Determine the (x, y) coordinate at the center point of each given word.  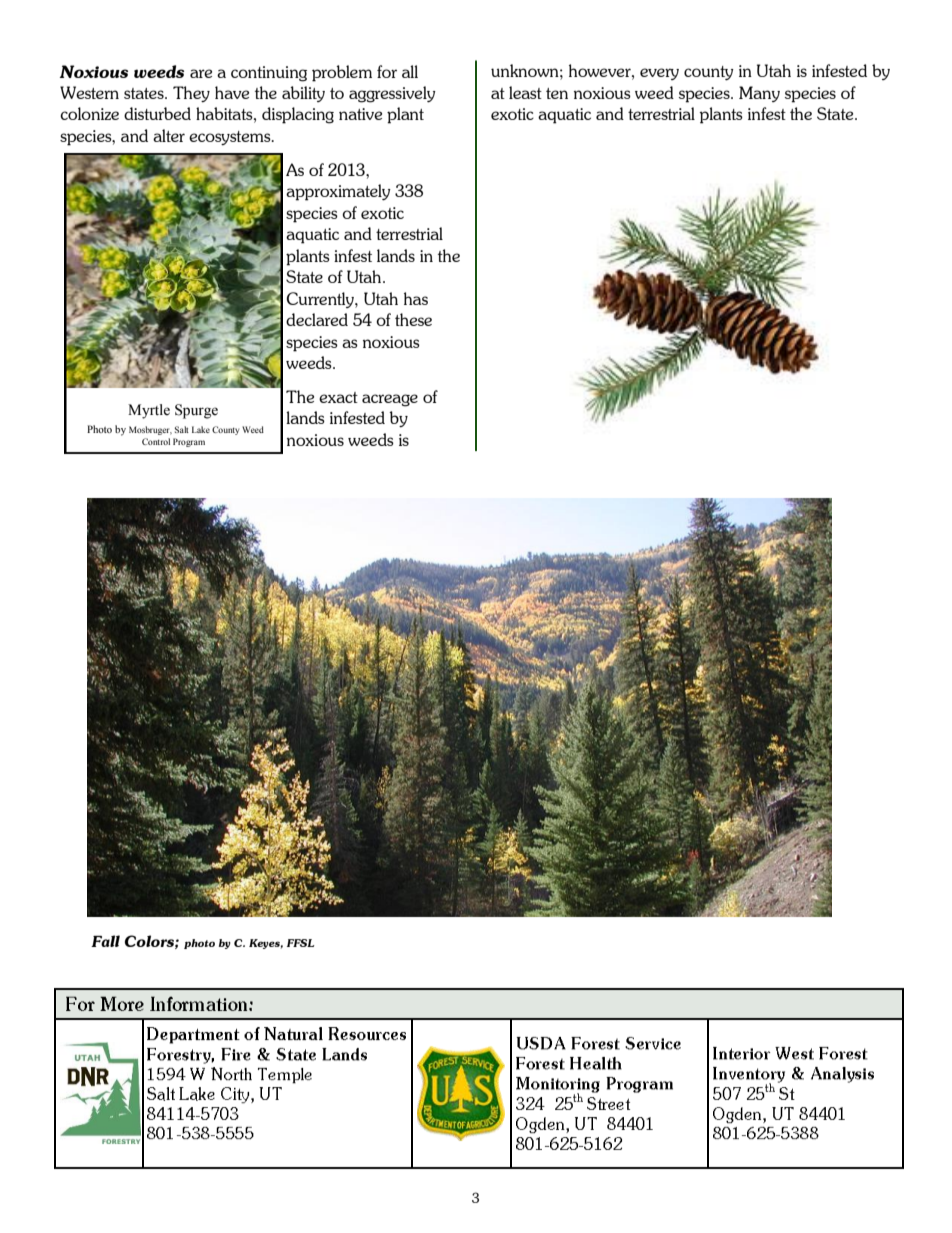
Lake (201, 429)
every (659, 74)
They (191, 94)
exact (338, 397)
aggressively (392, 94)
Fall (105, 941)
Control (156, 441)
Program (189, 442)
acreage (390, 400)
